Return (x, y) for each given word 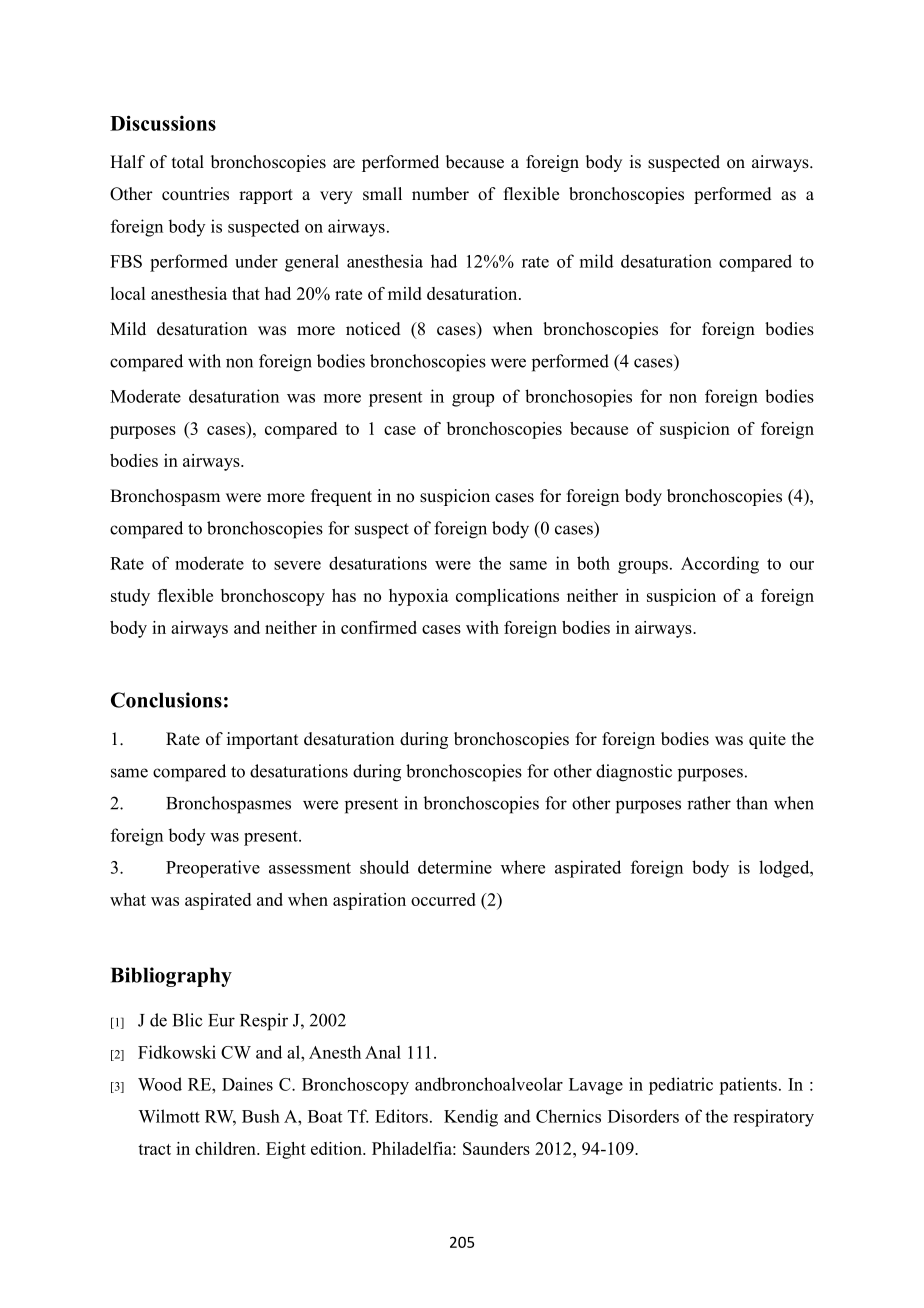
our (802, 565)
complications (507, 597)
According (720, 565)
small (382, 194)
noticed (373, 329)
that (246, 293)
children (226, 1148)
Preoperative (213, 869)
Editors (401, 1116)
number (440, 194)
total (188, 162)
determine (455, 867)
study (130, 597)
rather (709, 803)
